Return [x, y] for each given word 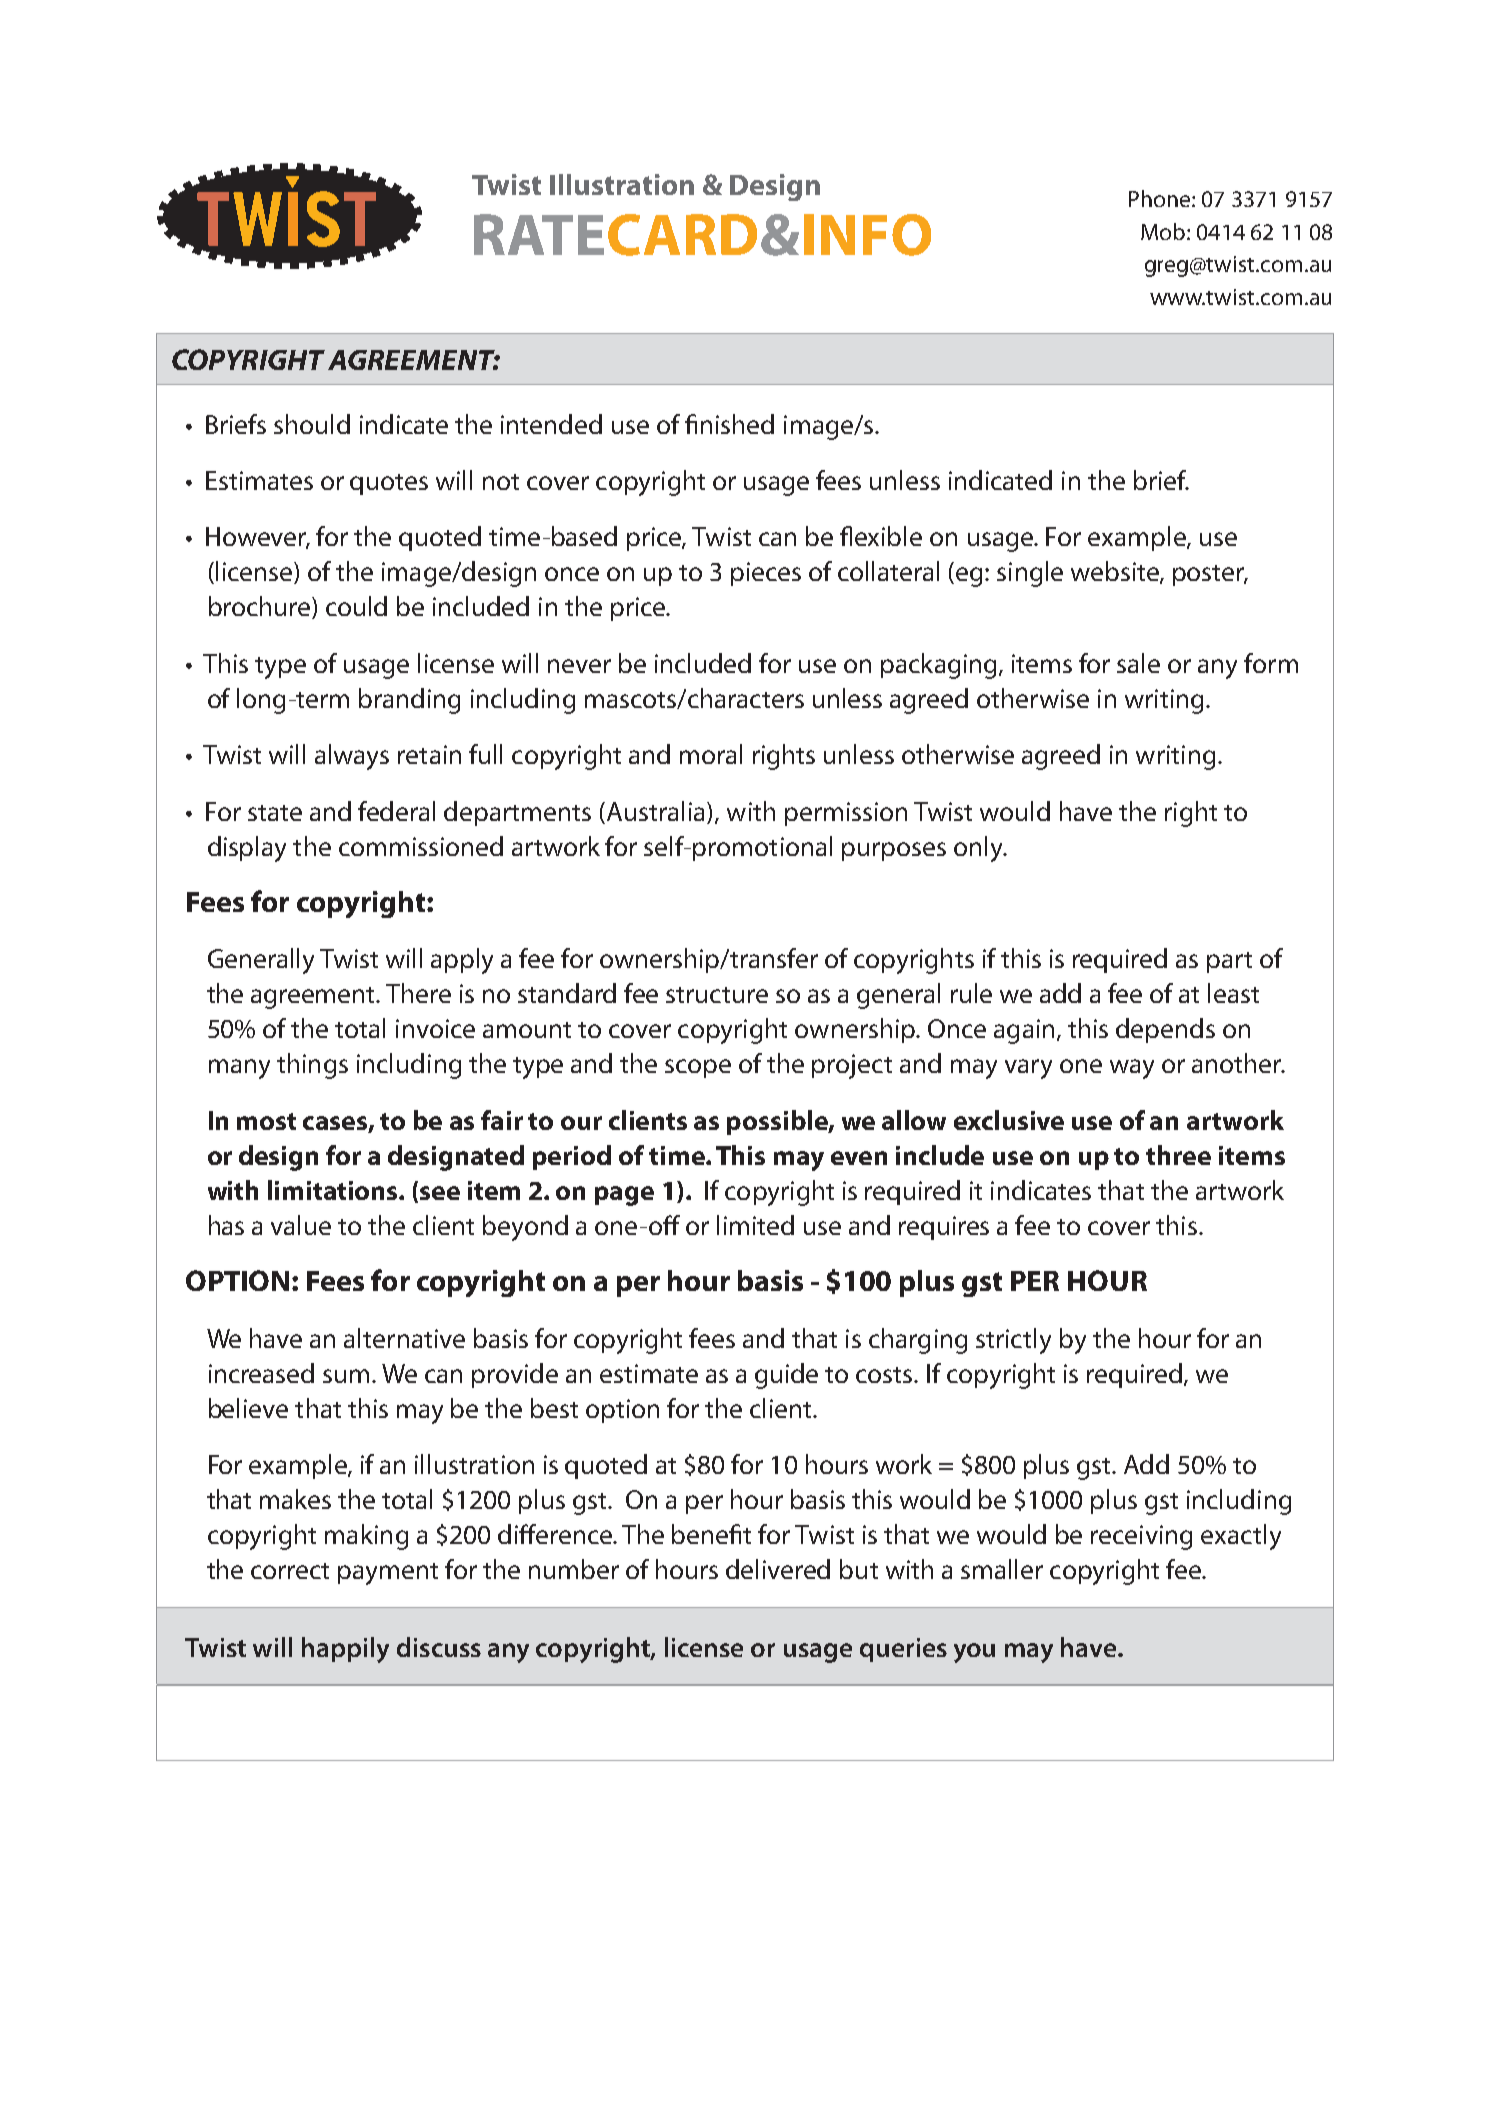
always [352, 757]
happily [345, 1650]
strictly [1013, 1341]
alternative [404, 1338]
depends [1165, 1030]
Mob [1164, 231]
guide [786, 1376]
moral [711, 754]
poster [1210, 575]
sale [1138, 663]
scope [698, 1068]
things [312, 1066]
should [312, 424]
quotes [389, 484]
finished [729, 424]
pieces [766, 574]
